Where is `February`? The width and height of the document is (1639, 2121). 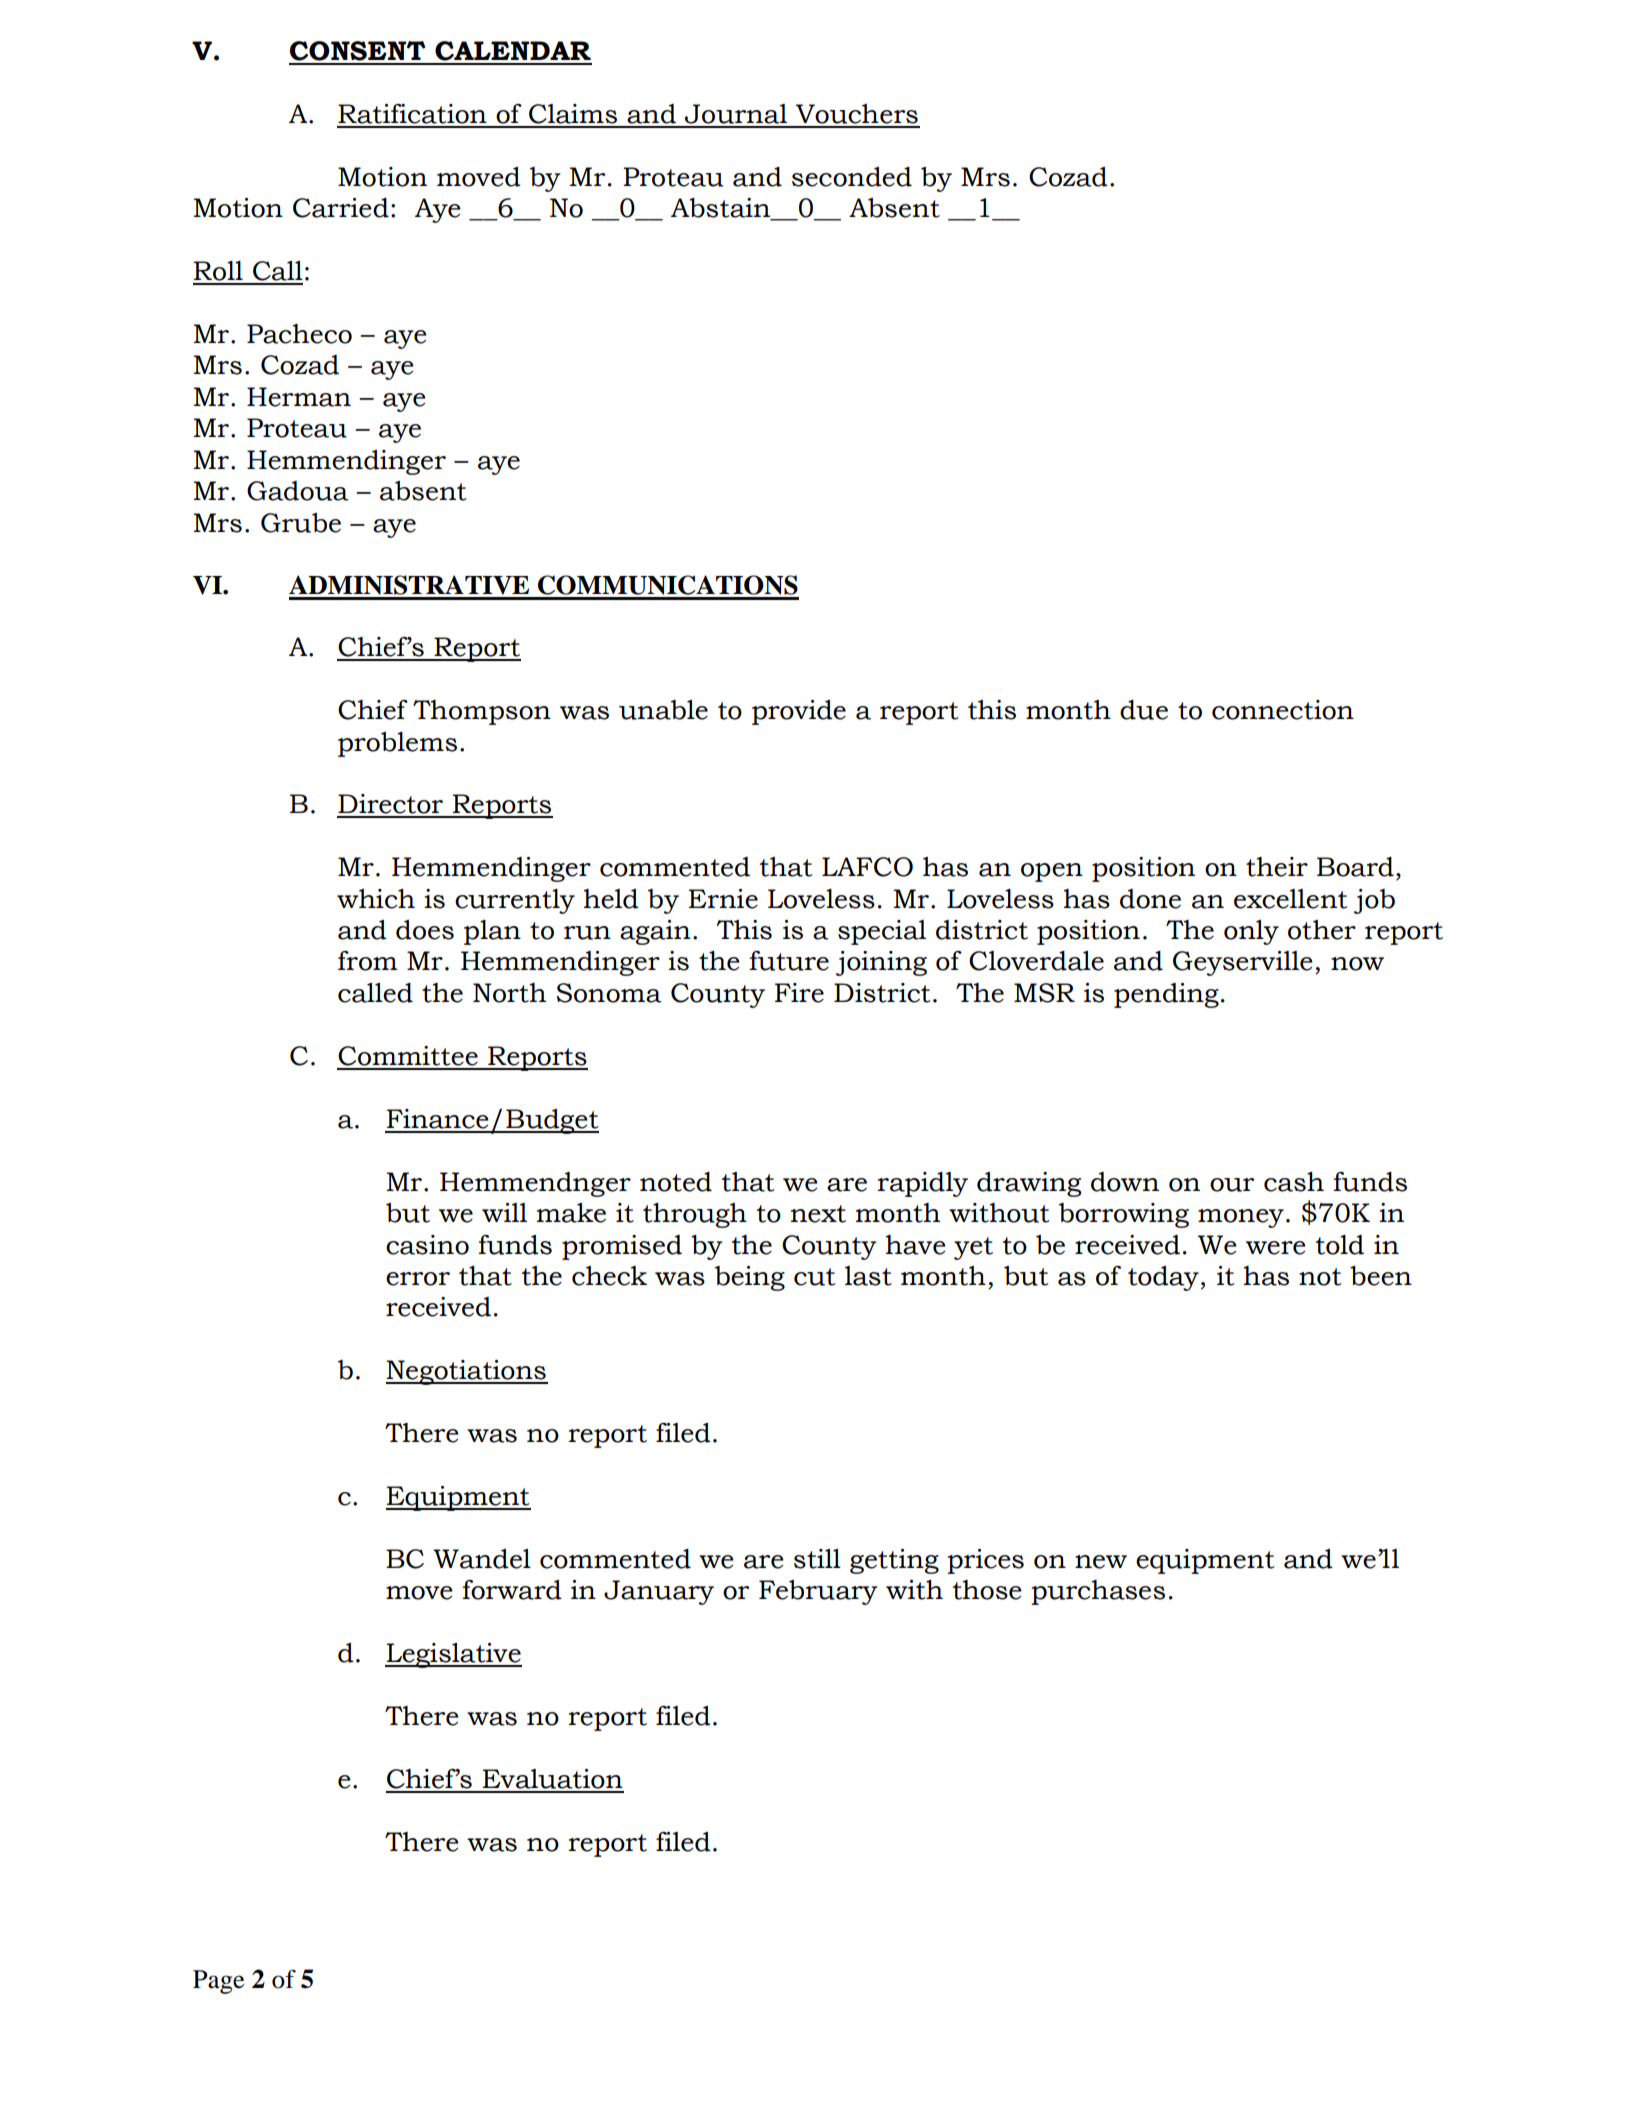 February is located at coordinates (818, 1592).
